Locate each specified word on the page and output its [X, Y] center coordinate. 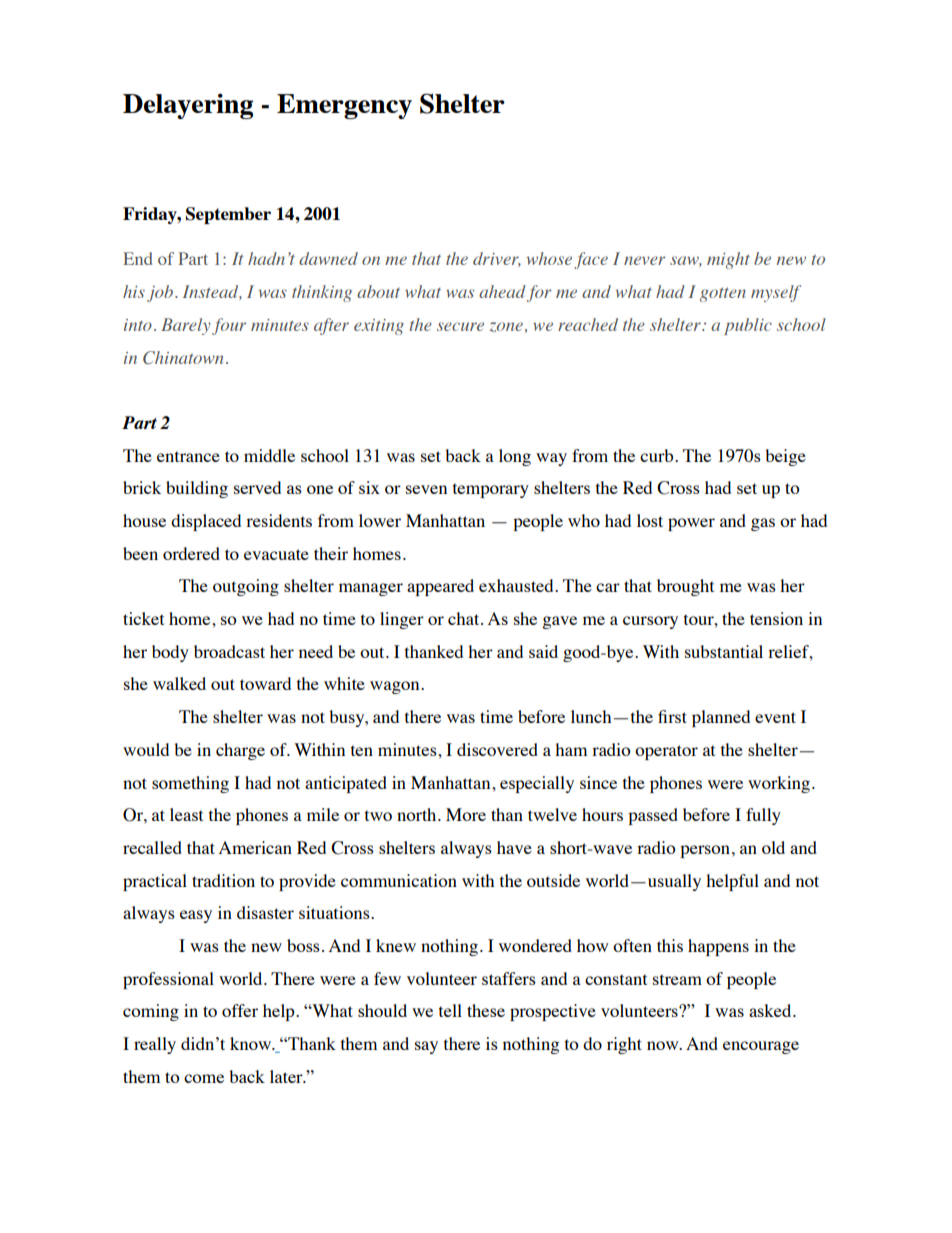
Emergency [344, 106]
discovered [497, 749]
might [728, 260]
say [426, 1047]
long [515, 457]
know [252, 1043]
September [228, 215]
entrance [188, 456]
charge [240, 751]
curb [658, 455]
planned [721, 718]
